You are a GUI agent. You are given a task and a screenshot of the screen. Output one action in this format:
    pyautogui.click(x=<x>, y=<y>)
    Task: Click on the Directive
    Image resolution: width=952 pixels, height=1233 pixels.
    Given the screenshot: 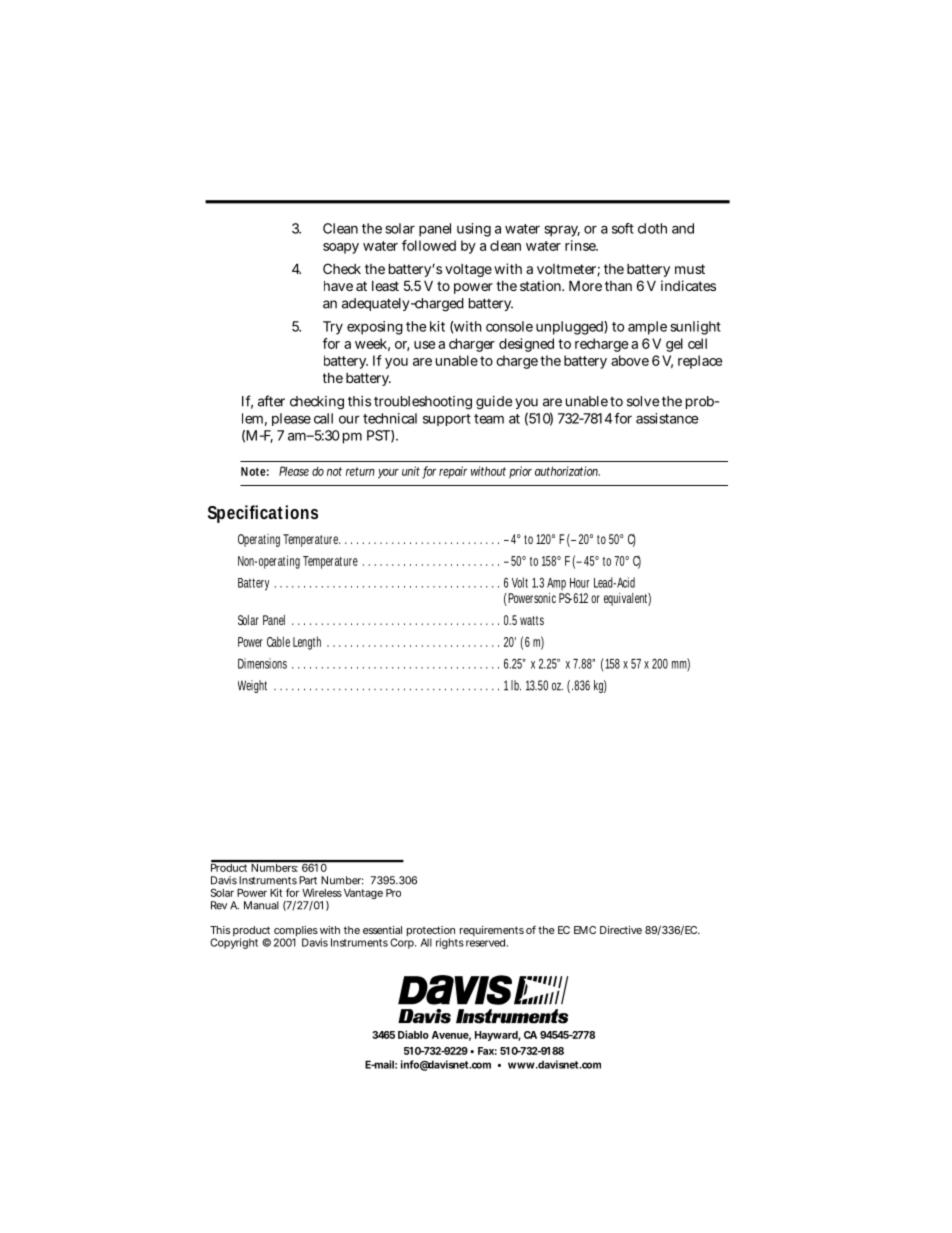 What is the action you would take?
    pyautogui.click(x=621, y=930)
